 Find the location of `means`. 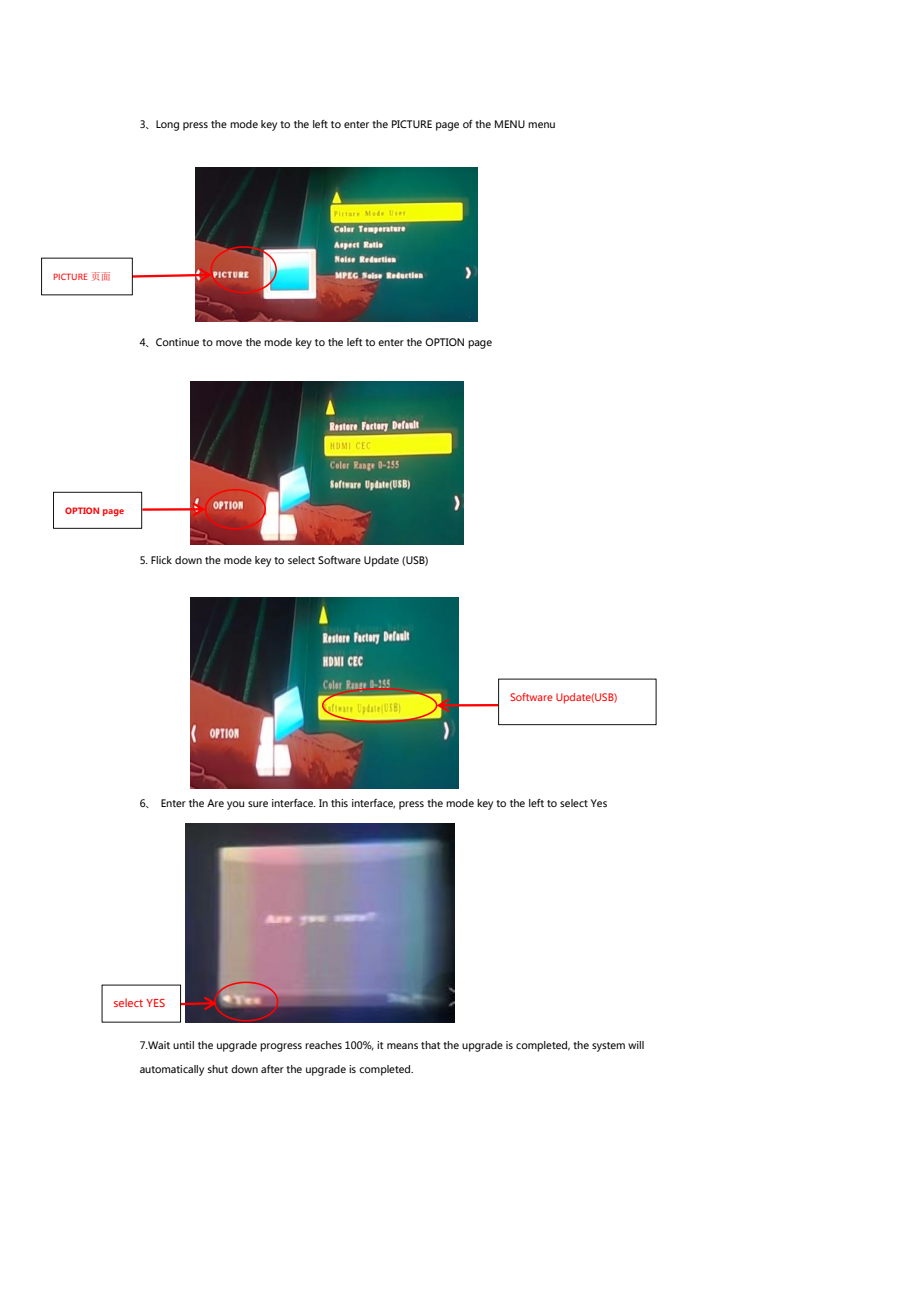

means is located at coordinates (402, 1046).
